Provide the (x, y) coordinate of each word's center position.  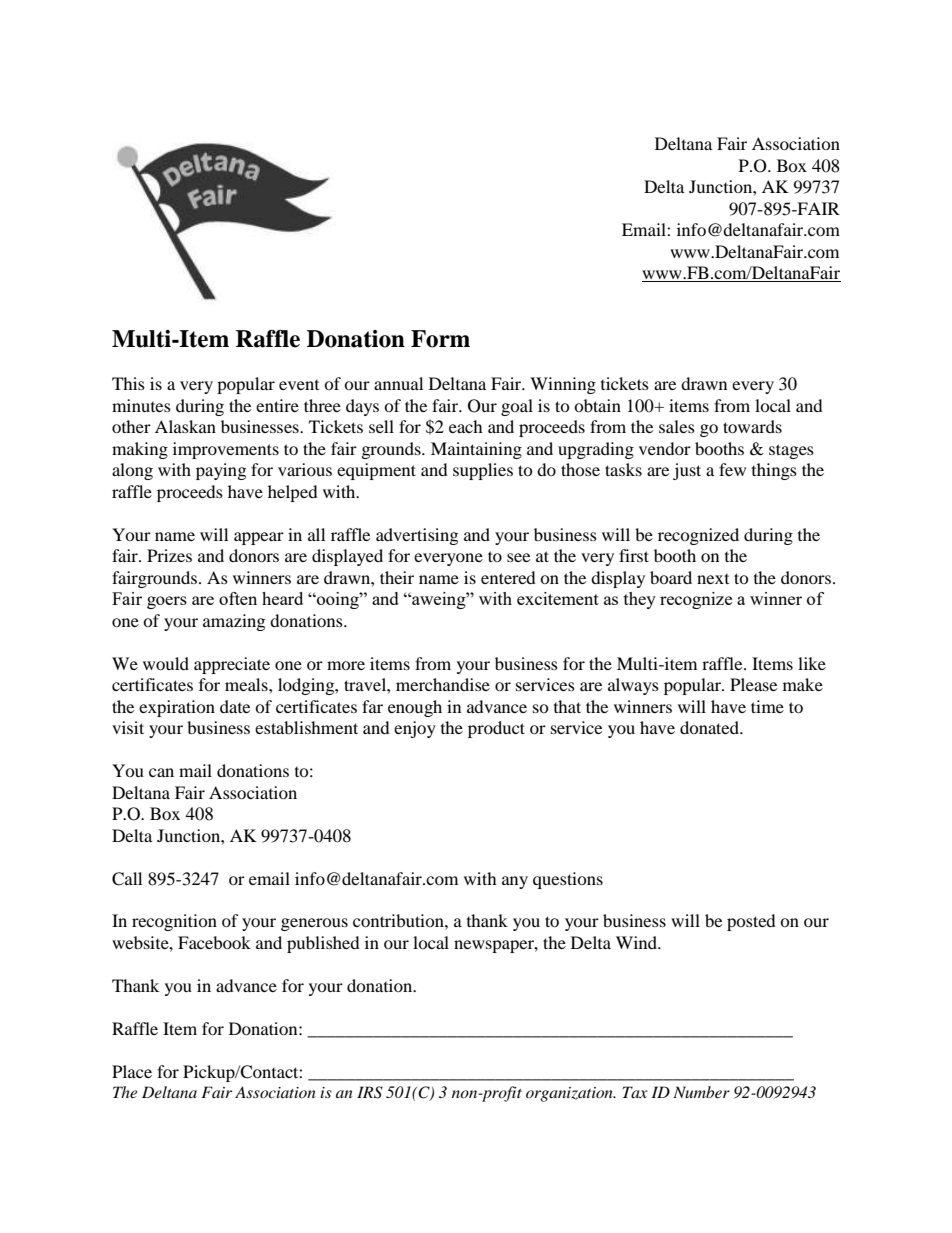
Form (440, 339)
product (496, 729)
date (235, 706)
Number (701, 1092)
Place (132, 1071)
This (128, 383)
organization (570, 1094)
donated (710, 727)
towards (752, 426)
